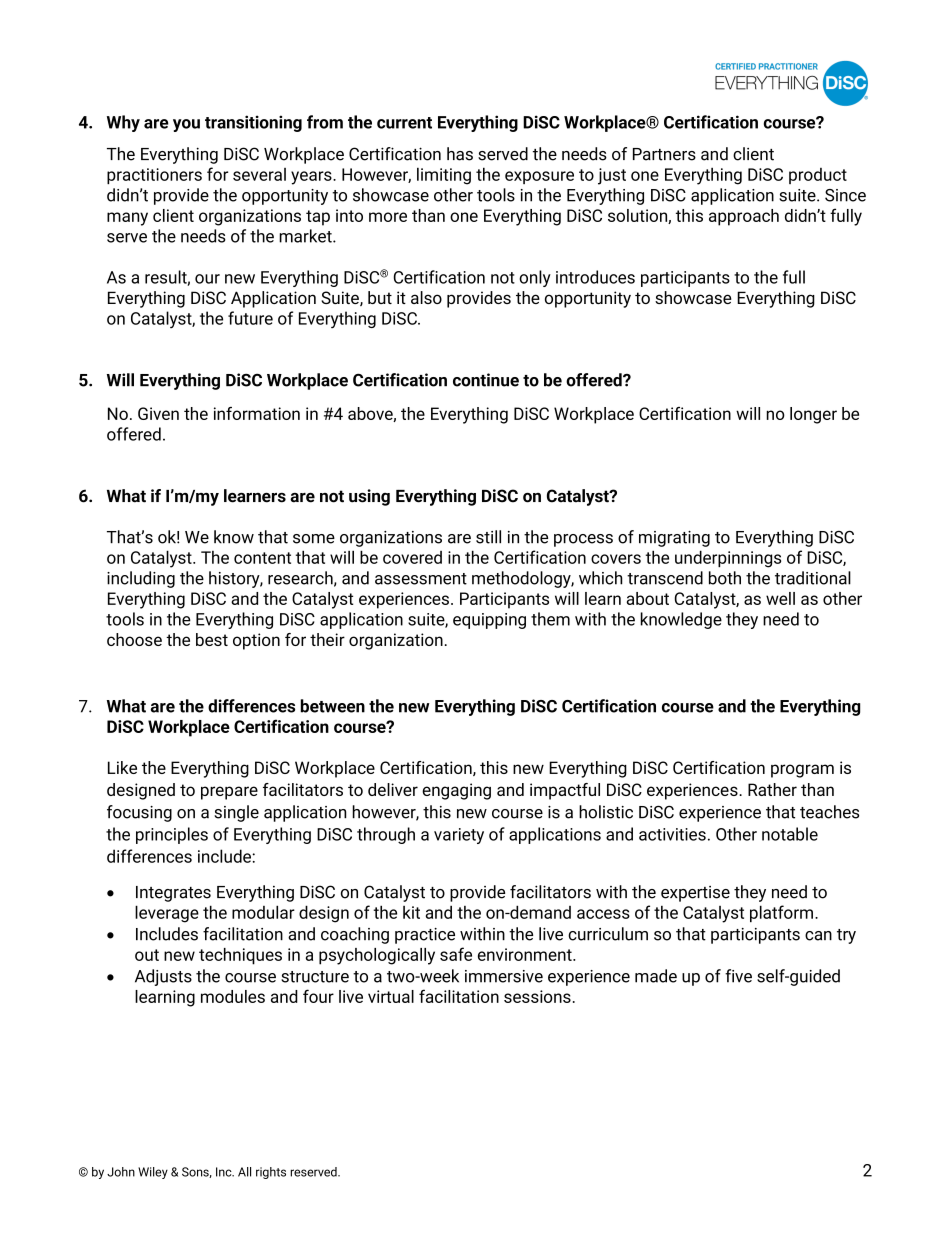 This screenshot has width=952, height=1233. I want to click on has, so click(460, 154).
